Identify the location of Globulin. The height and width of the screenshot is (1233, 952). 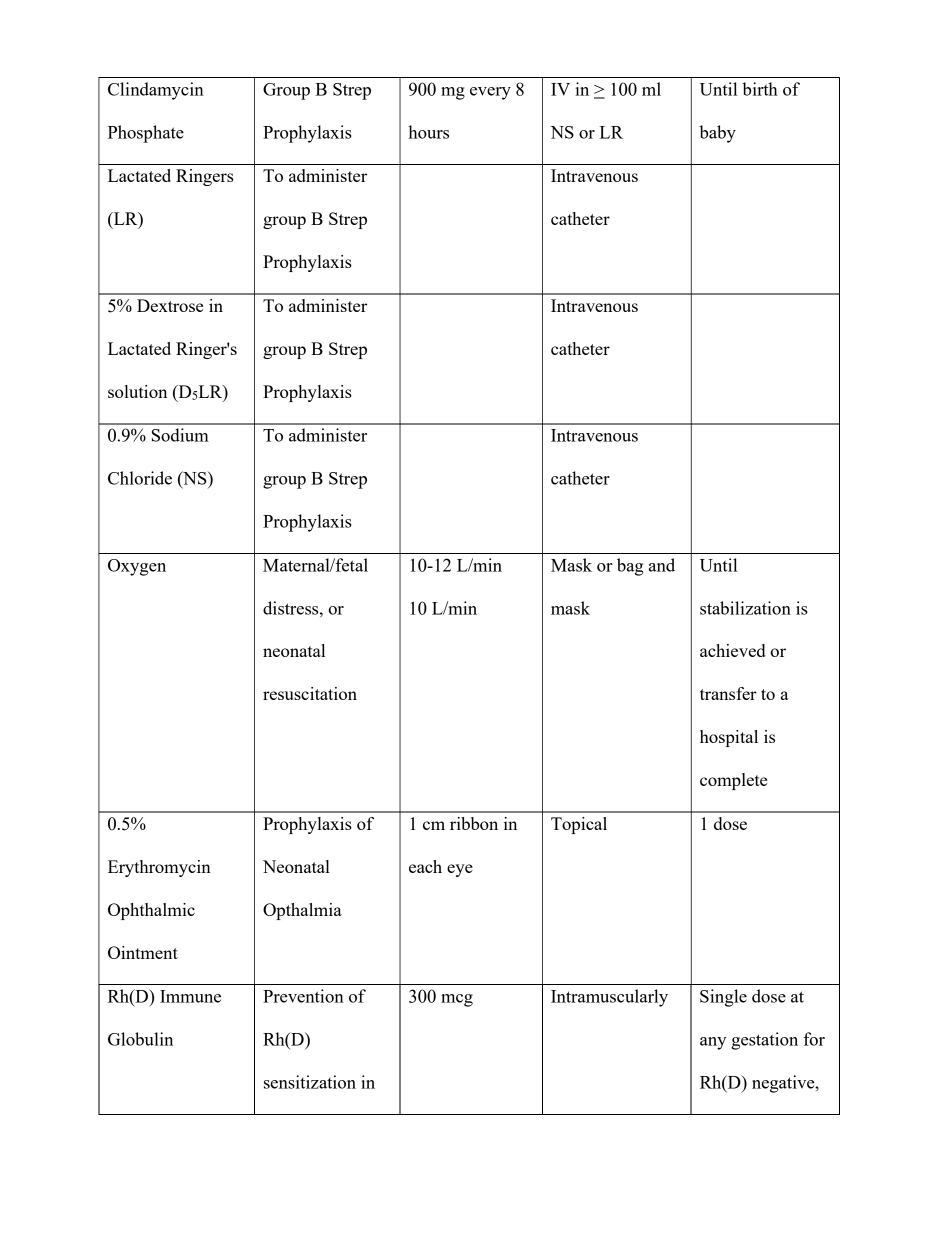
(140, 1039).
